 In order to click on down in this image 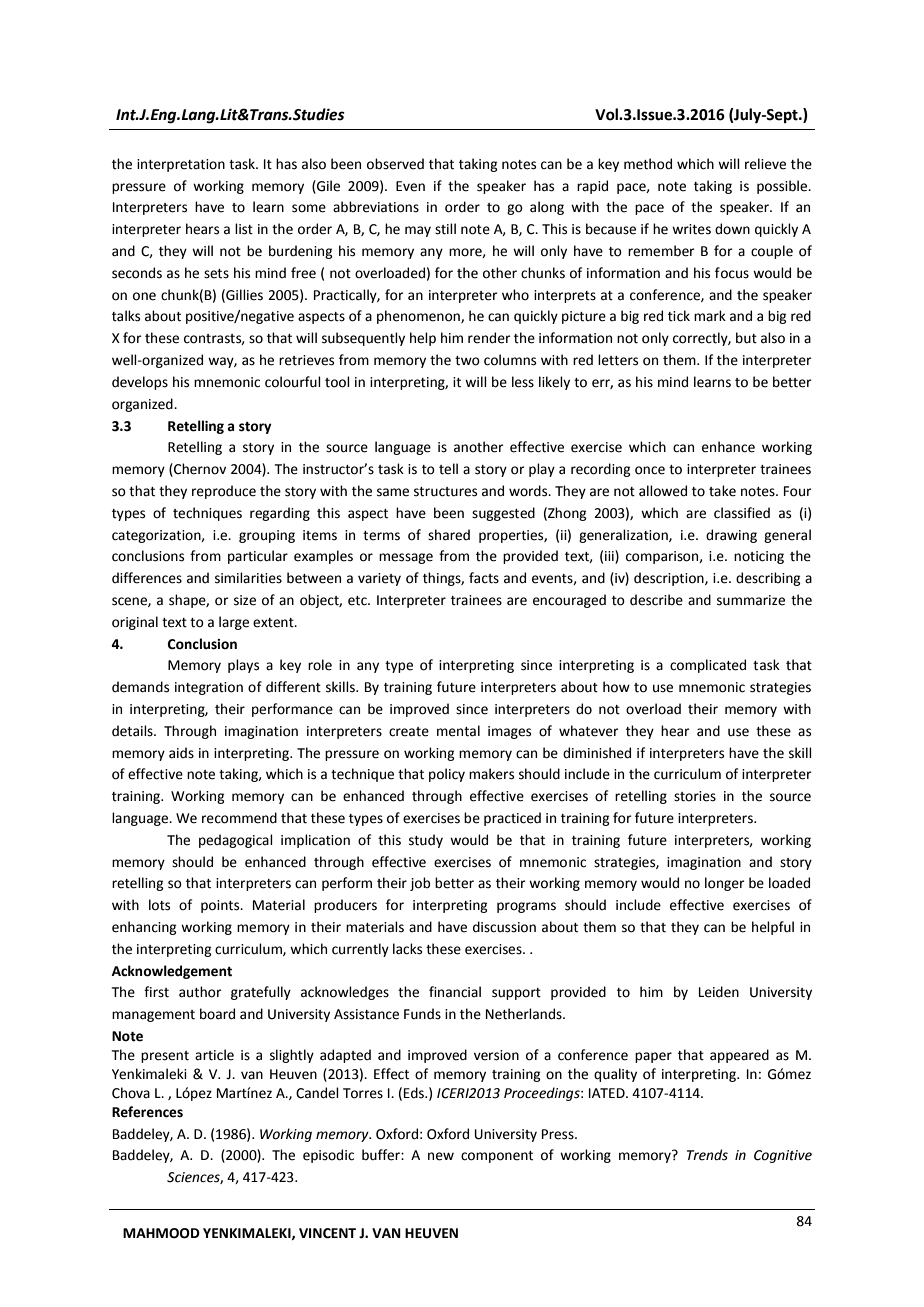, I will do `click(732, 229)`.
